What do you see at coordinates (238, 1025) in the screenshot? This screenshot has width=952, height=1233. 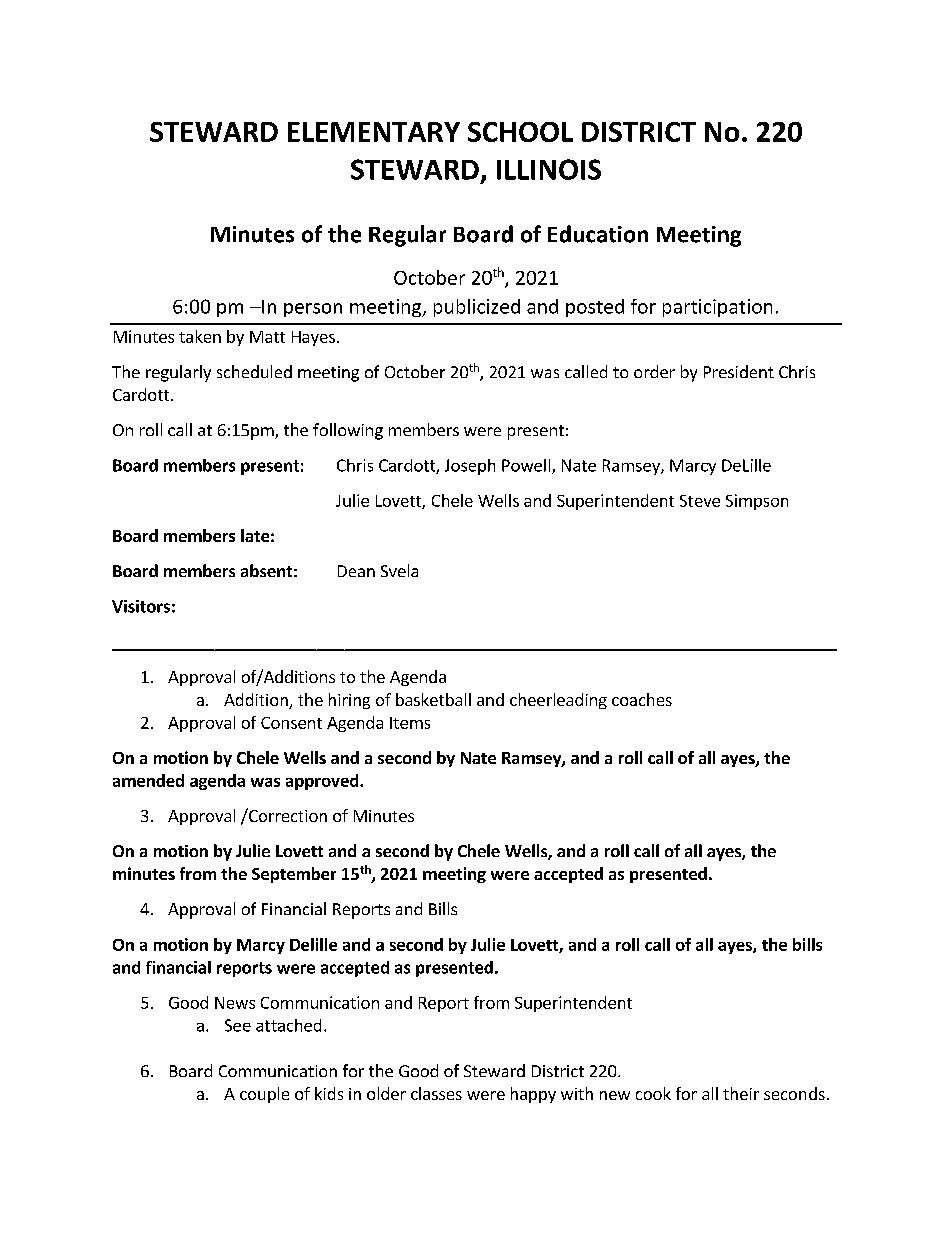 I see `See` at bounding box center [238, 1025].
